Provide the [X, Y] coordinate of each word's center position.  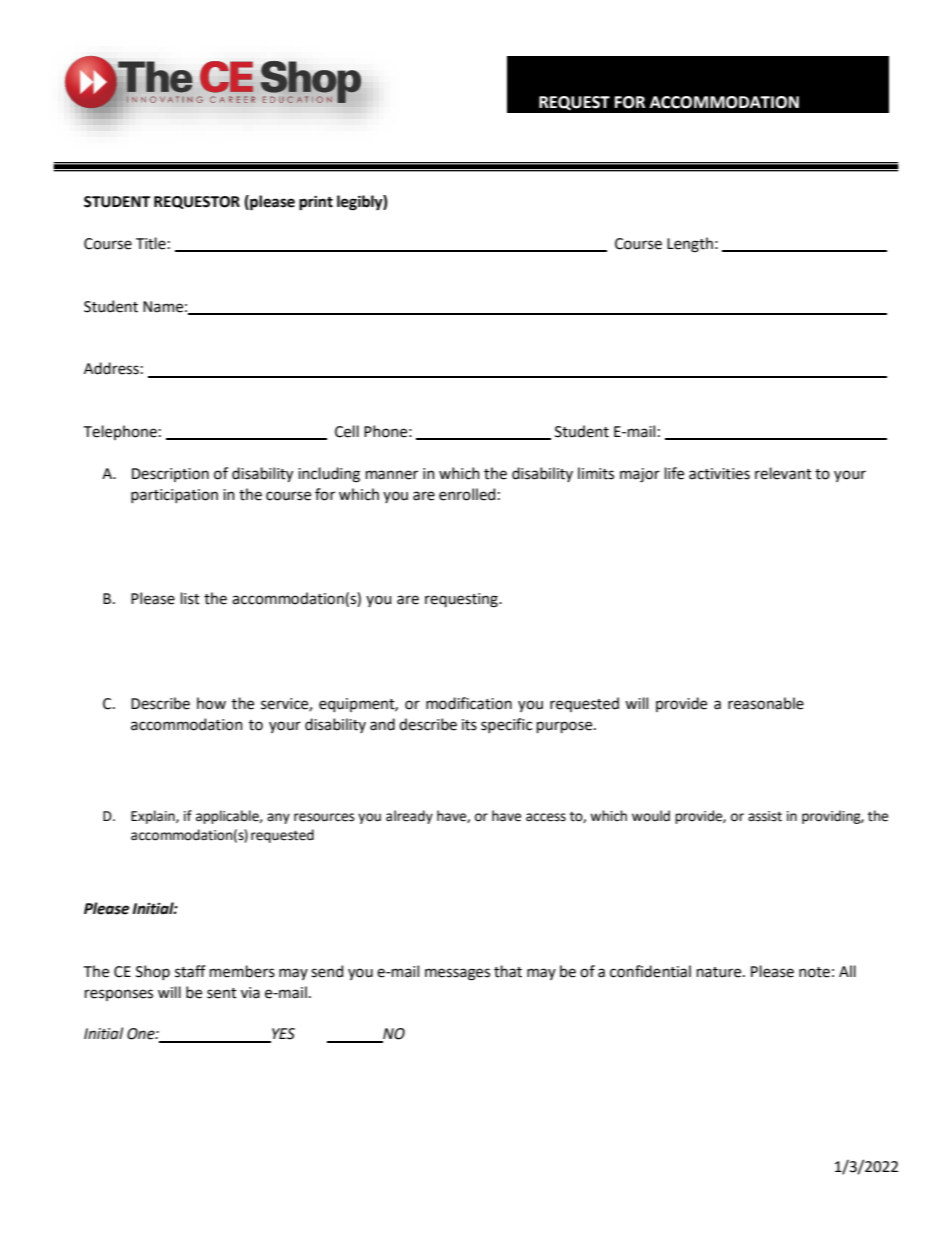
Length [690, 245]
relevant [783, 473]
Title [151, 243]
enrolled [467, 494]
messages [457, 974]
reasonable [766, 703]
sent [222, 993]
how [211, 703]
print [316, 203]
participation [174, 496]
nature [720, 972]
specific [506, 725]
